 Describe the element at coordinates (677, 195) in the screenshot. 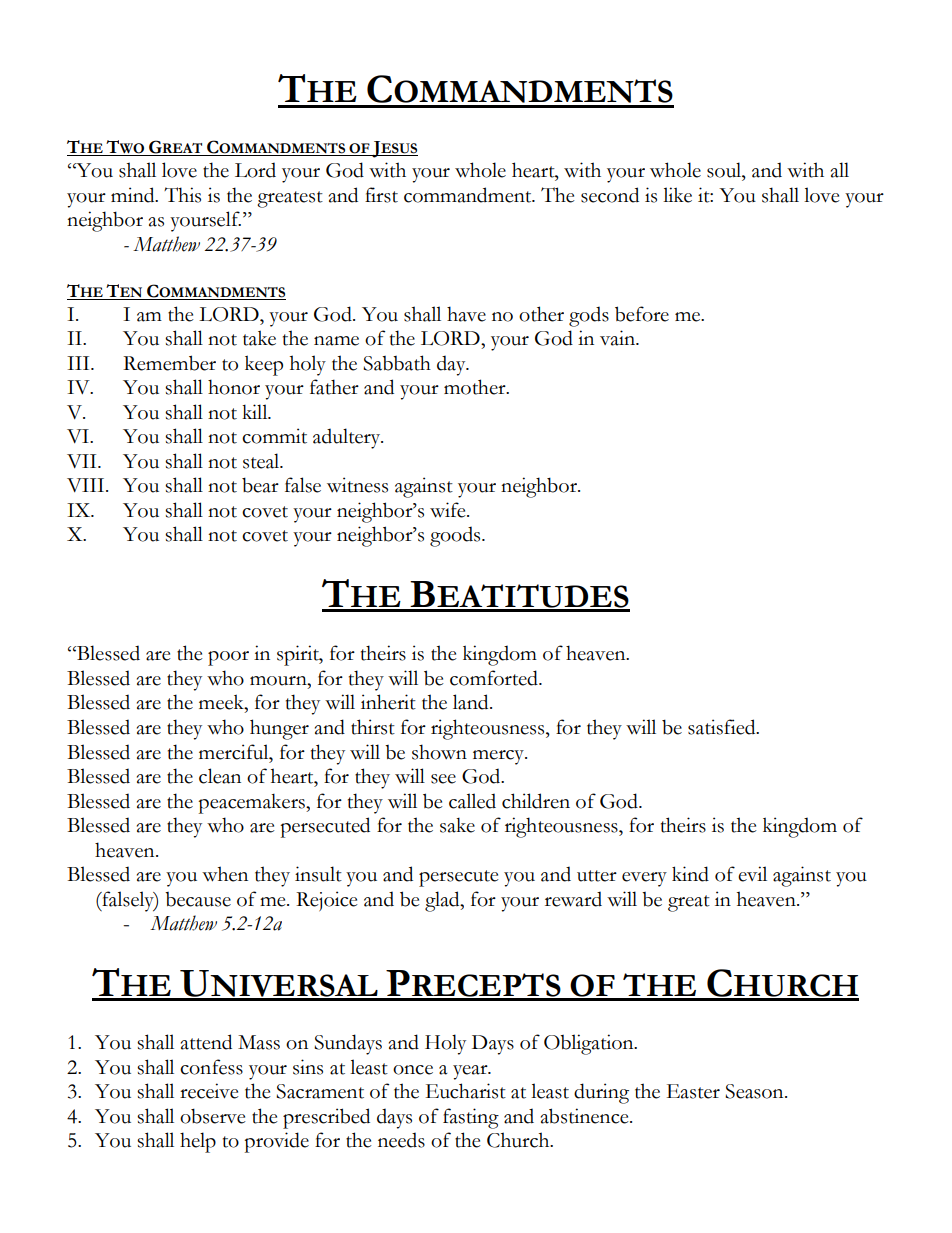

I see `like` at that location.
